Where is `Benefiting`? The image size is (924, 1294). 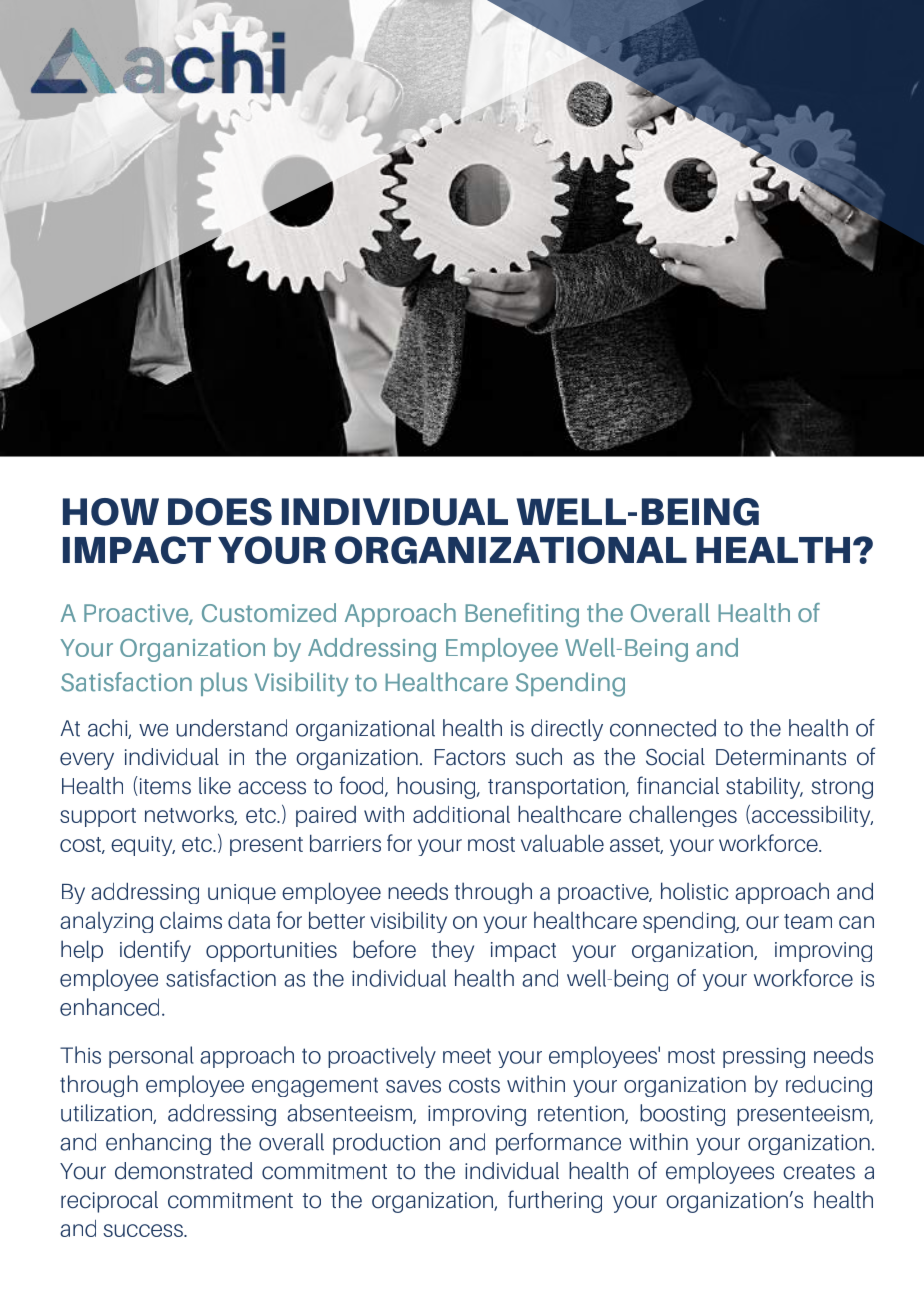
Benefiting is located at coordinates (522, 615).
